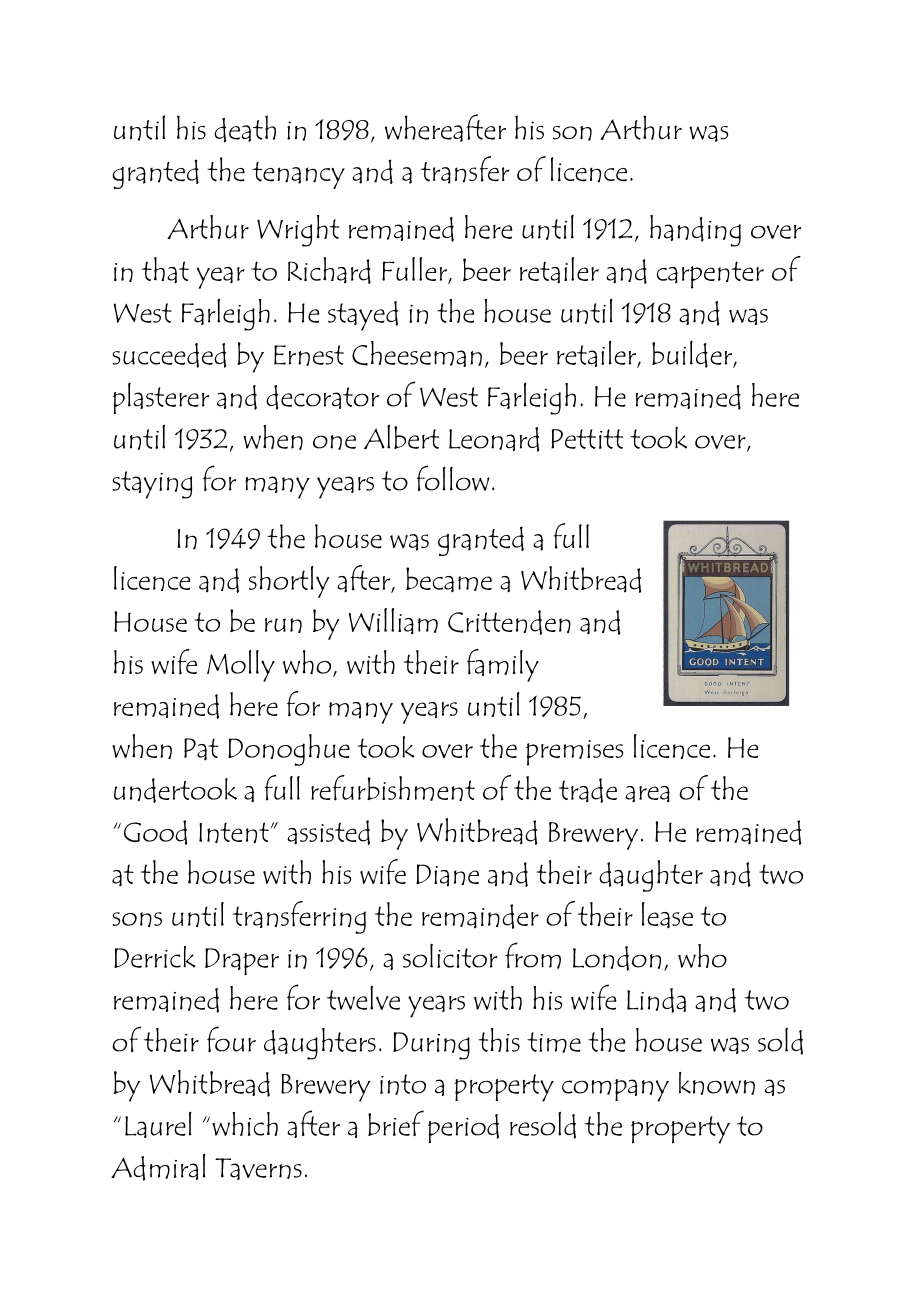 Image resolution: width=924 pixels, height=1308 pixels. I want to click on death, so click(245, 129).
